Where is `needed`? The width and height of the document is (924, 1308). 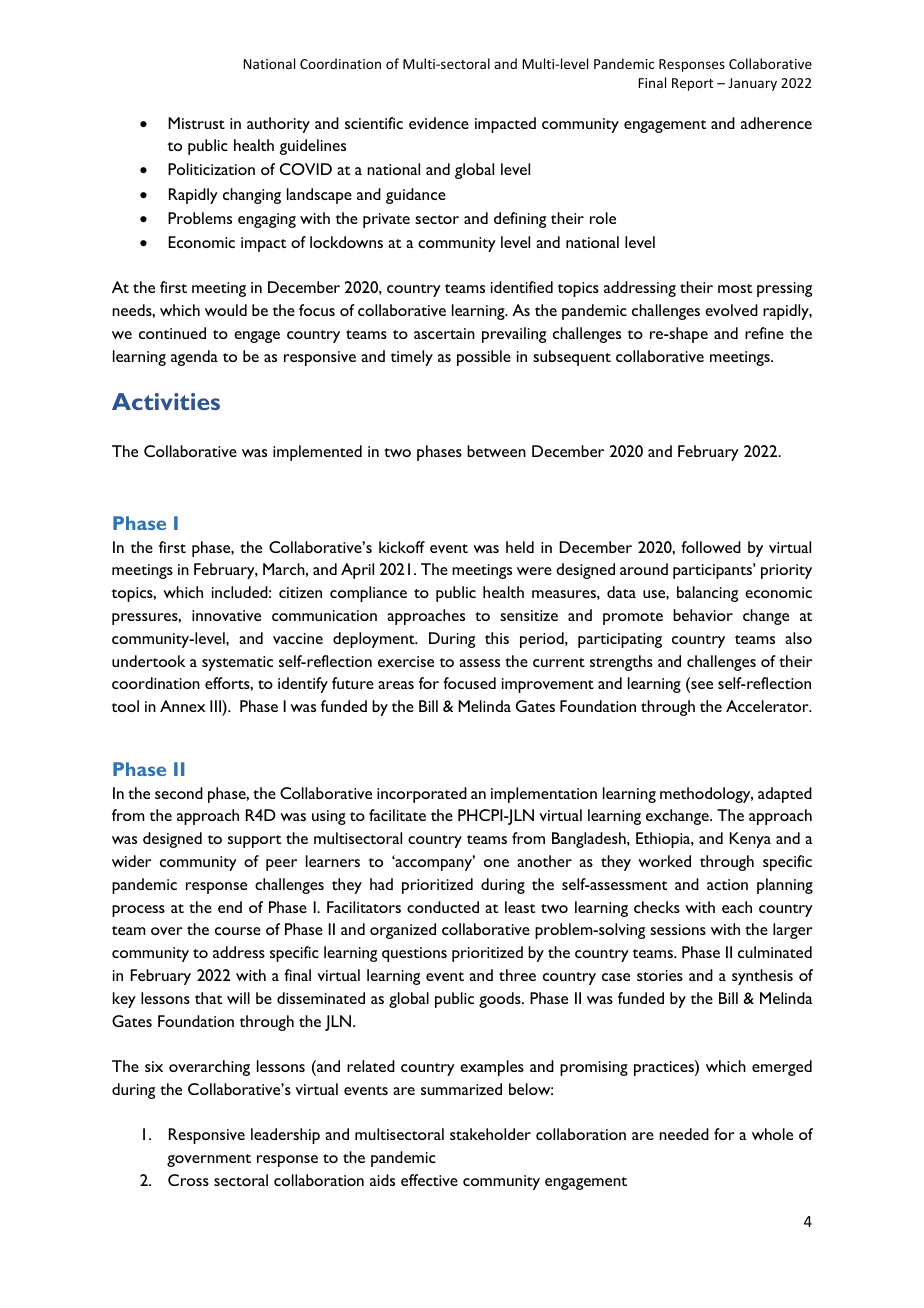 needed is located at coordinates (684, 1134).
